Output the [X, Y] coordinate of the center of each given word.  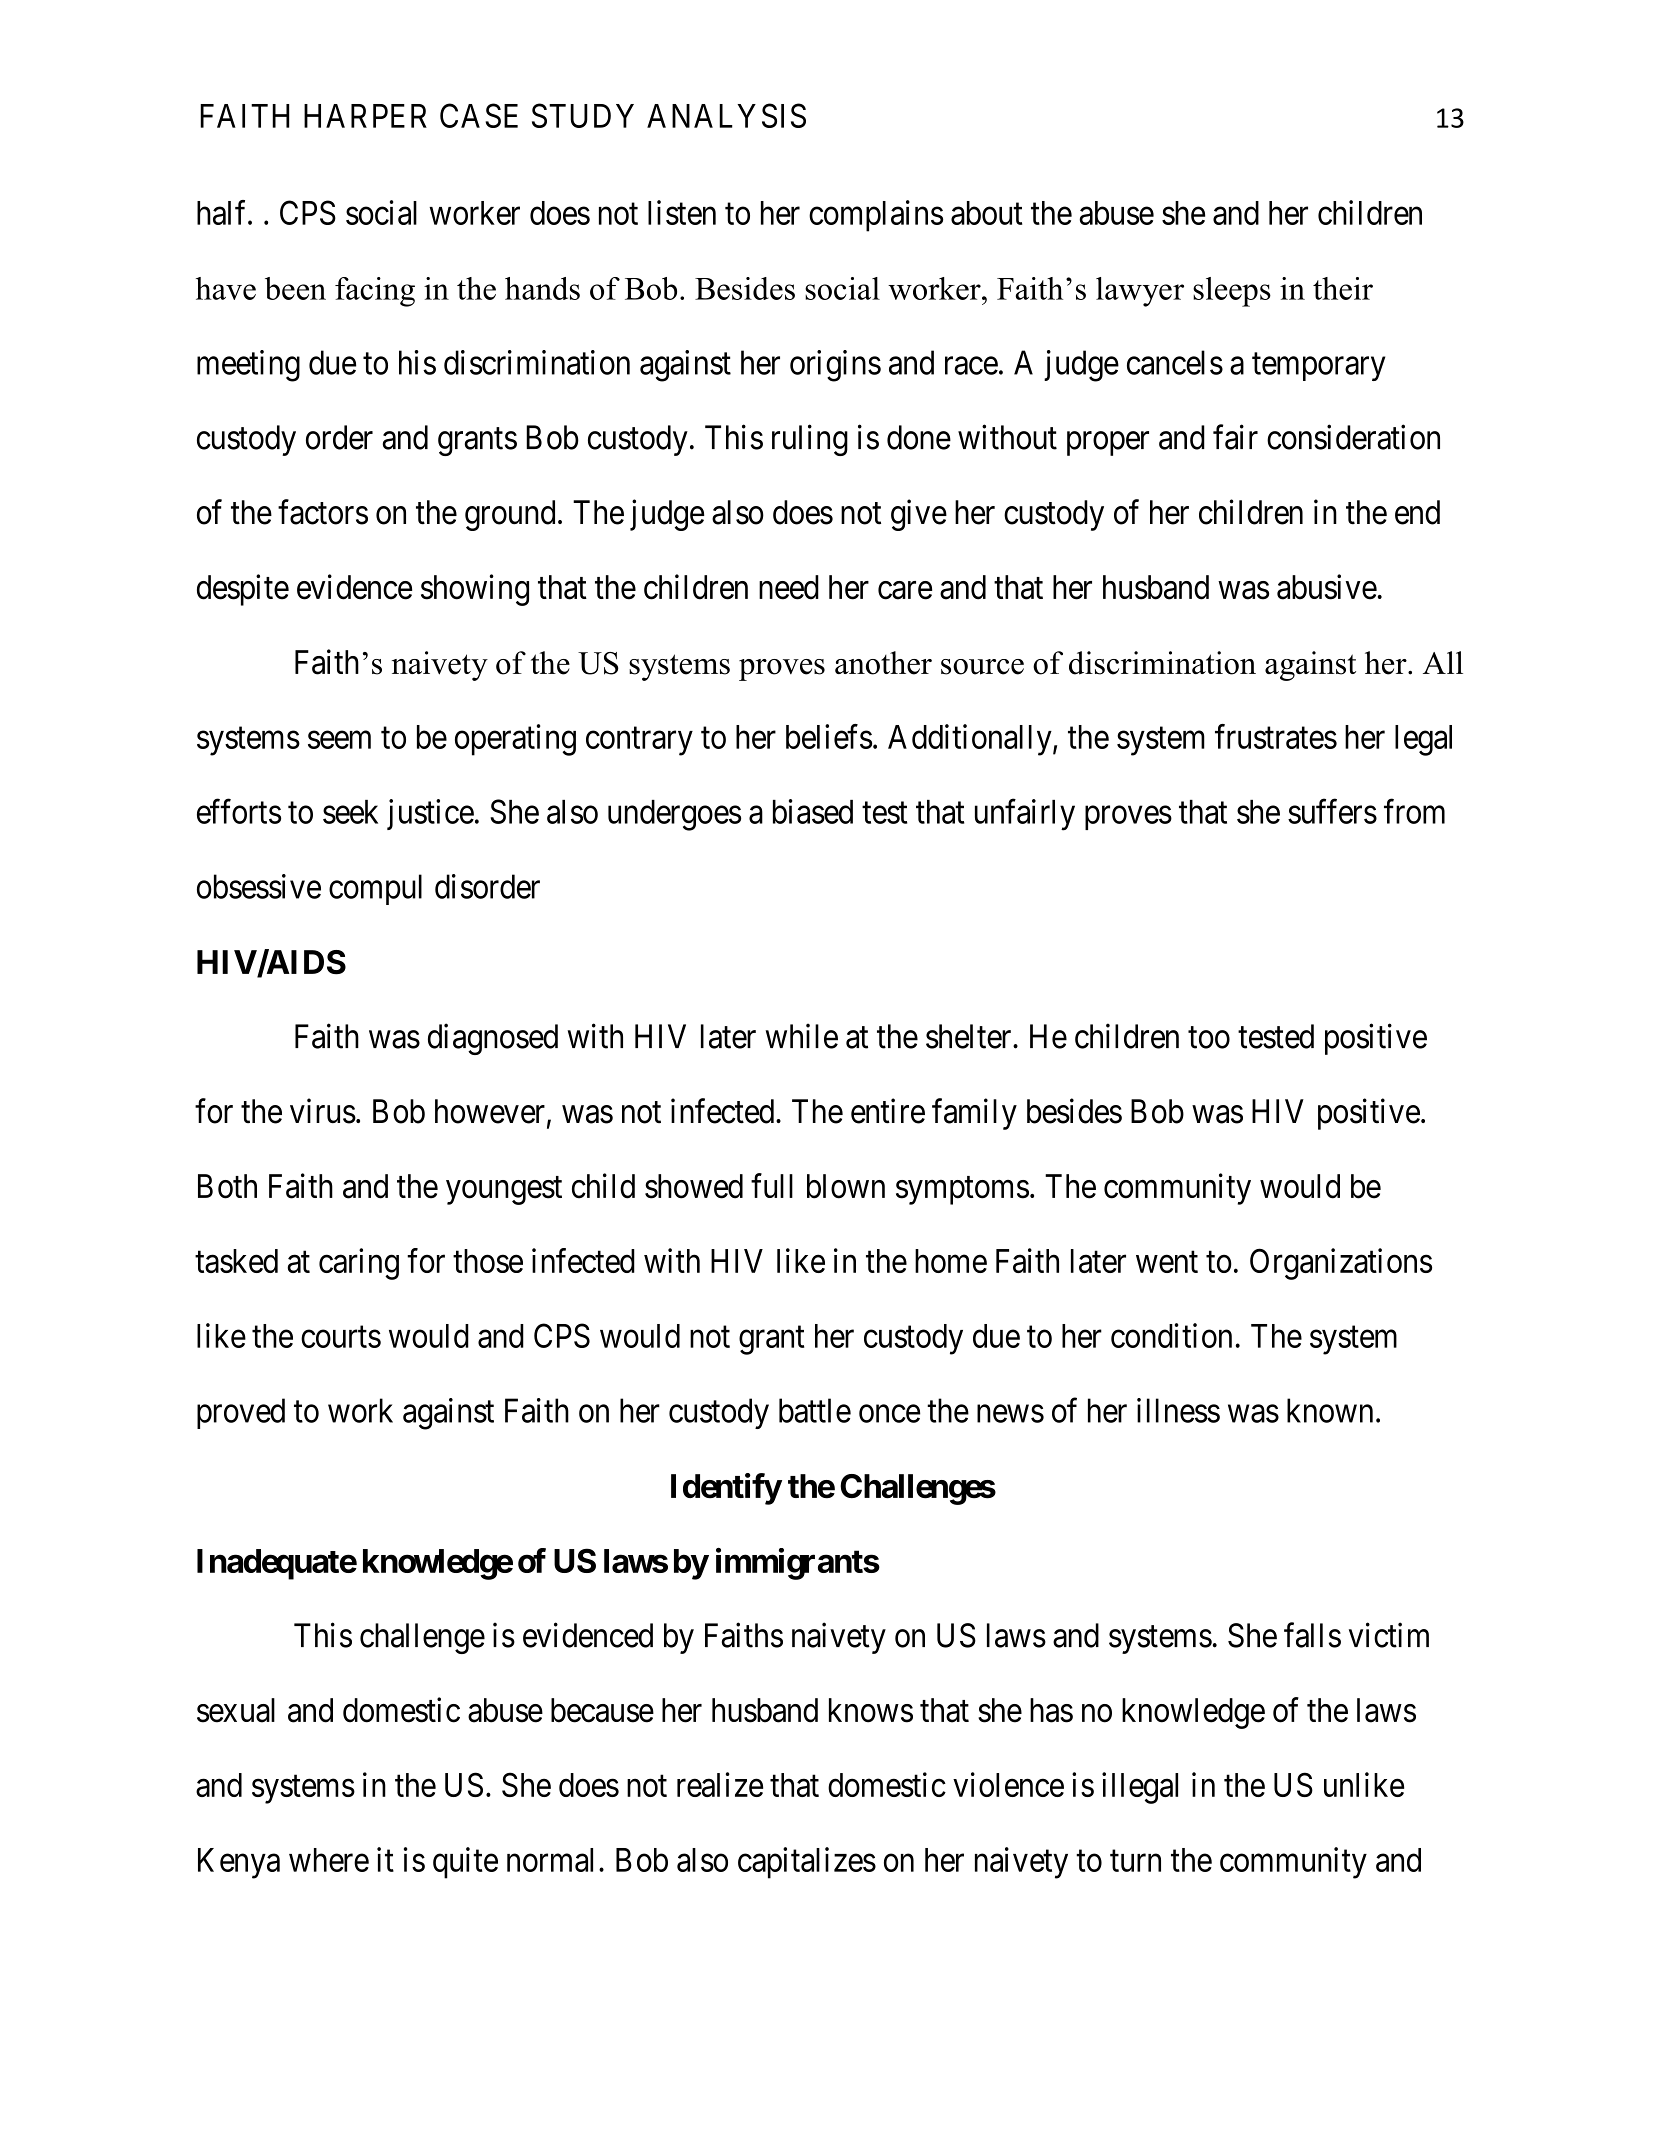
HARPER [365, 116]
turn [1135, 1861]
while [801, 1036]
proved [241, 1413]
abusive [1327, 587]
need [789, 587]
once [889, 1414]
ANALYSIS [726, 115]
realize [720, 1784]
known [1330, 1410]
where [329, 1860]
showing [475, 590]
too [1209, 1038]
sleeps [1232, 292]
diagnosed [493, 1039]
